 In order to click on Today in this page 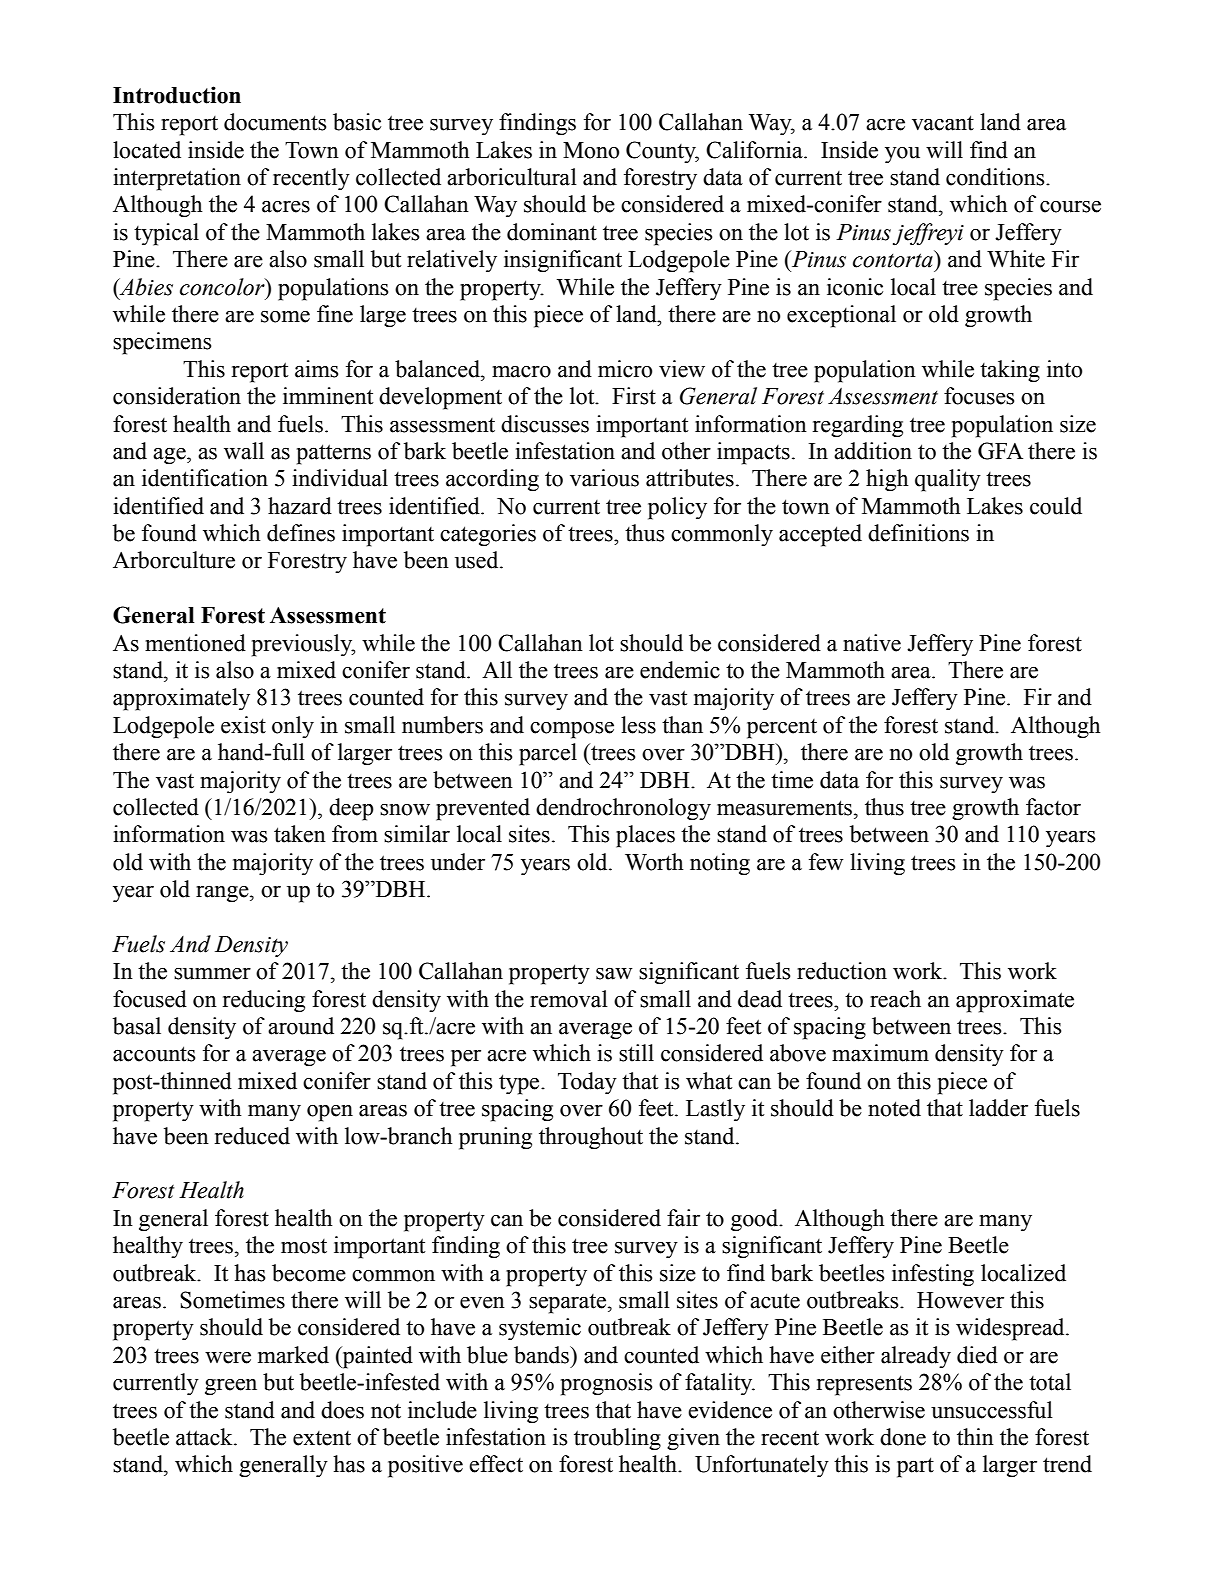, I will do `click(587, 1083)`.
